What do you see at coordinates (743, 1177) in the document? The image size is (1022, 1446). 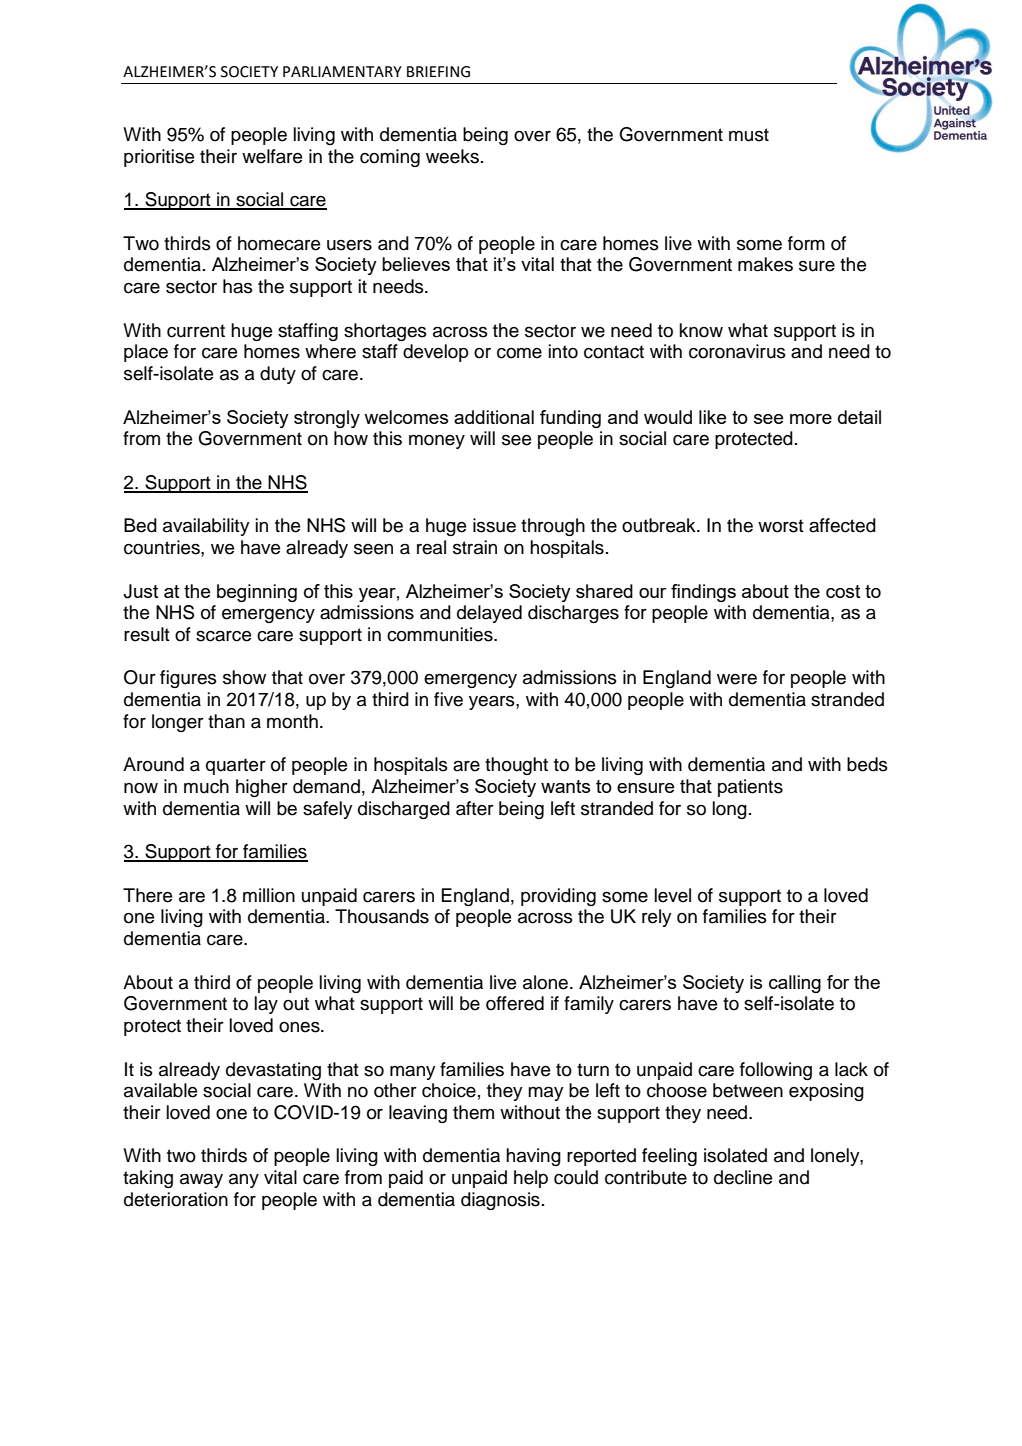 I see `decline` at bounding box center [743, 1177].
